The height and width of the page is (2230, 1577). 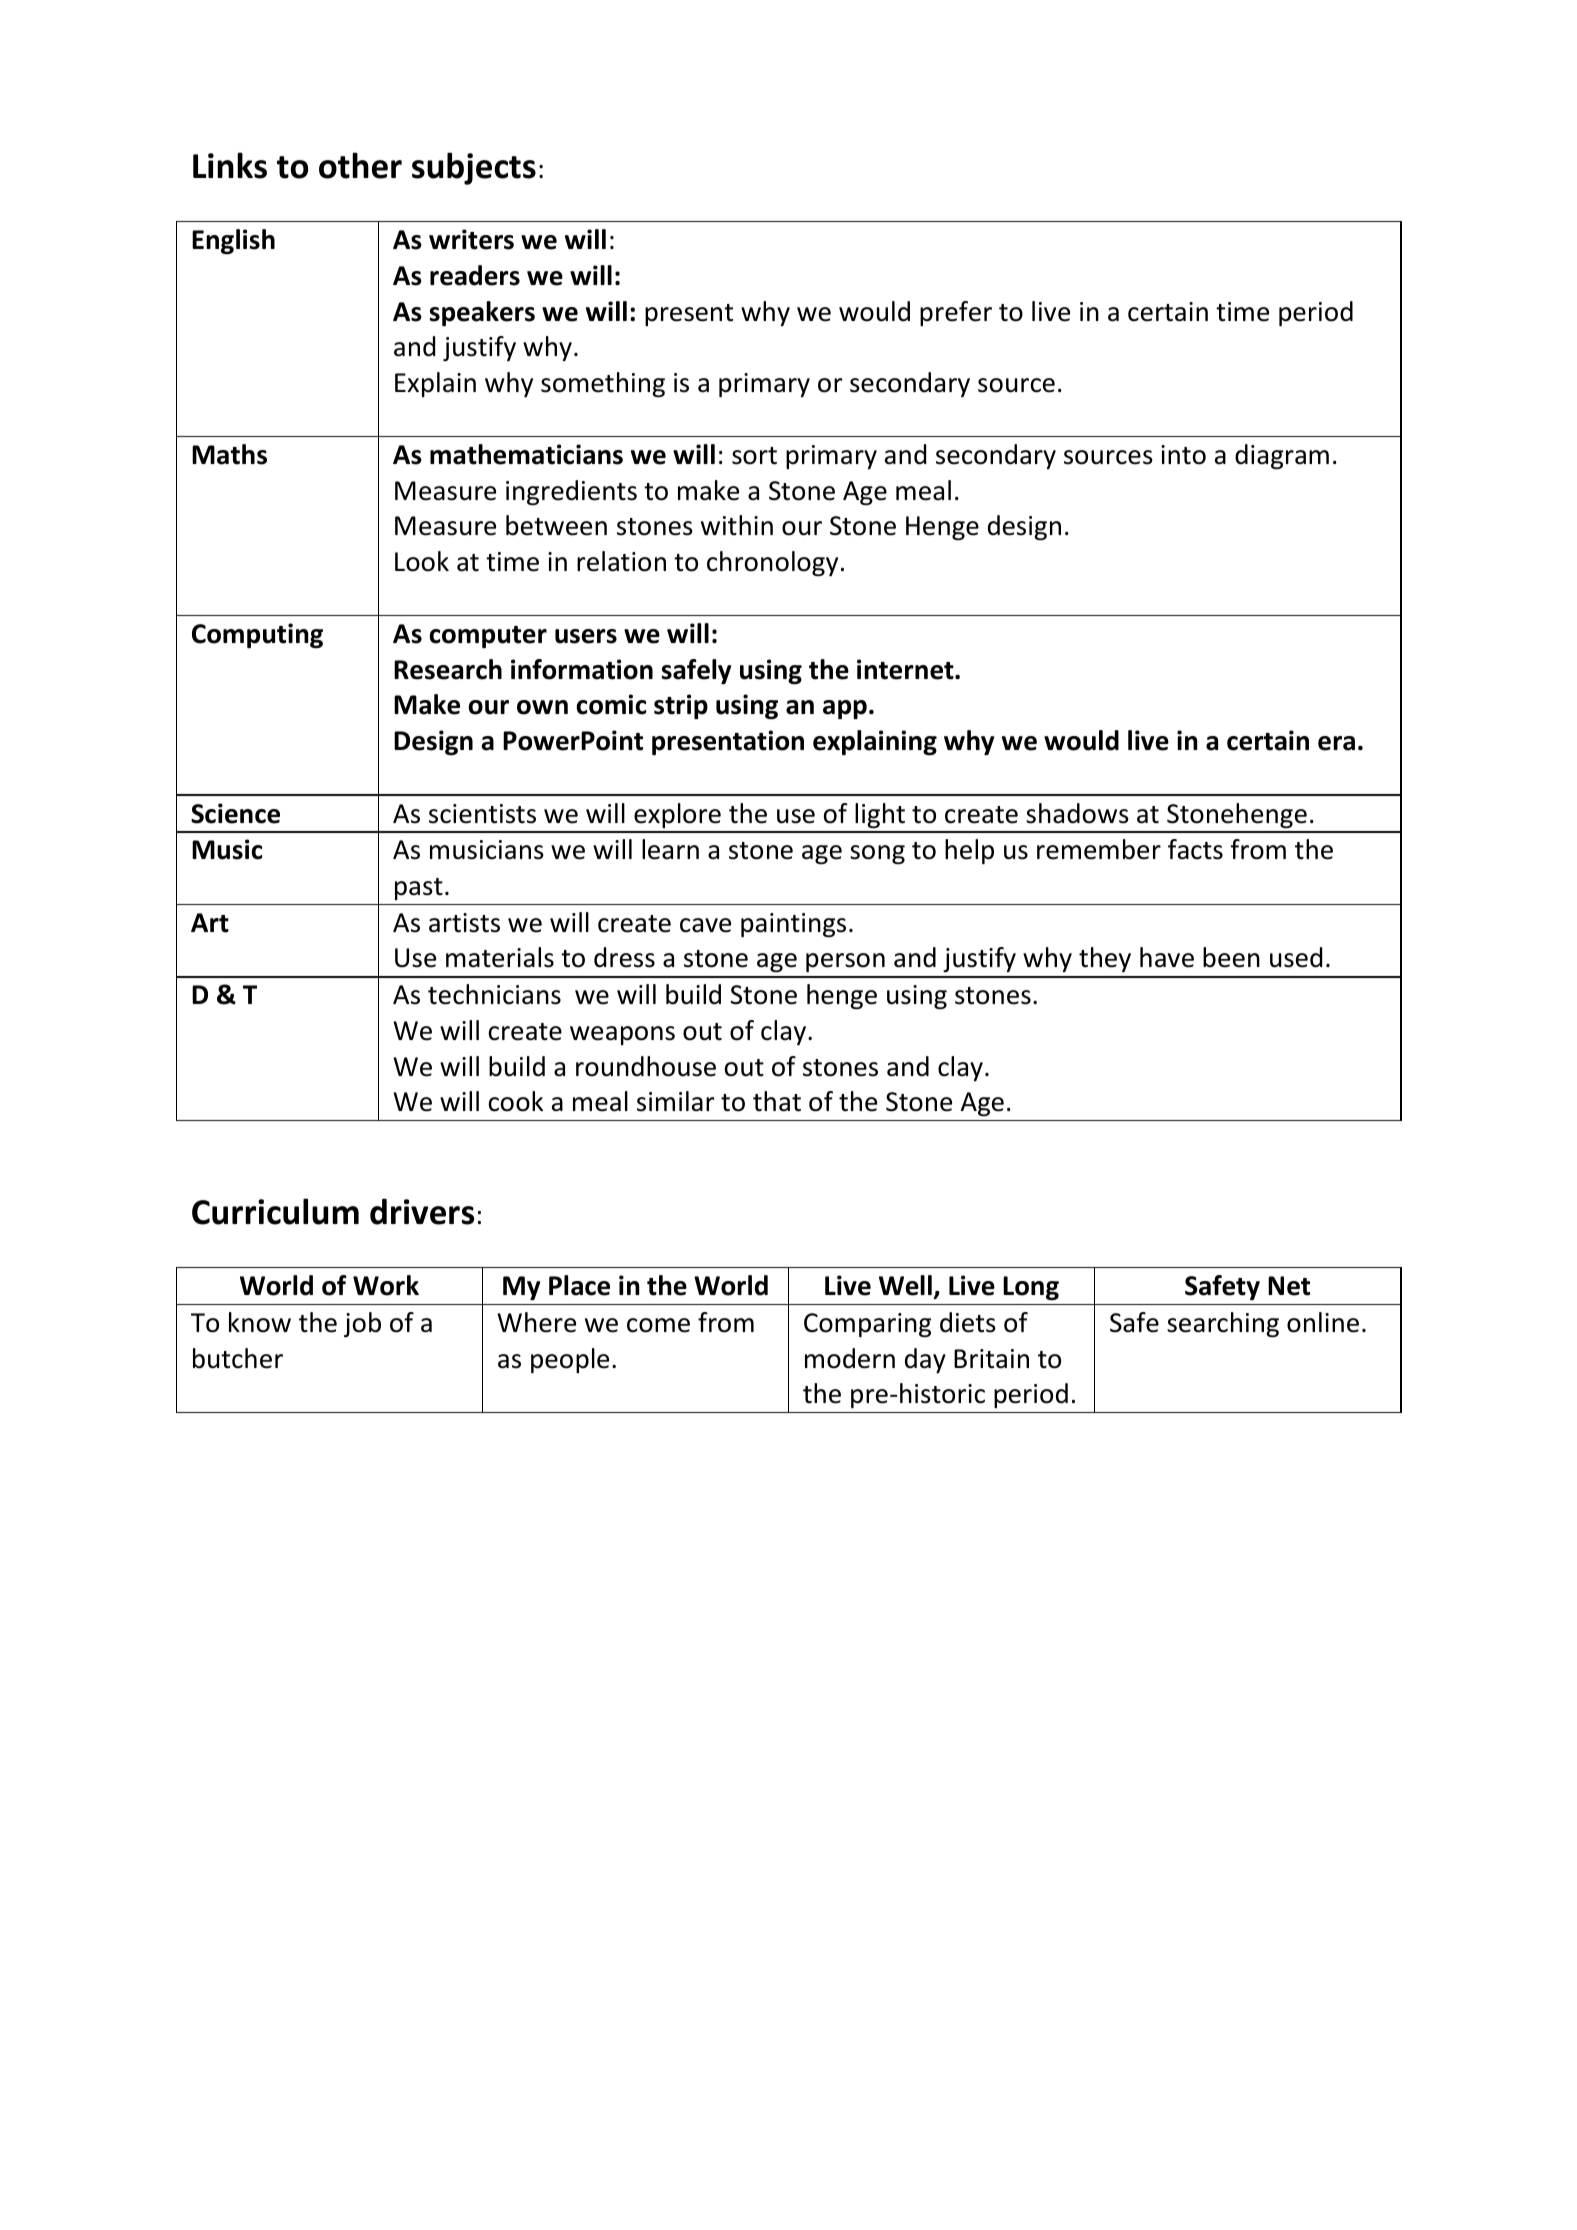 I want to click on scientists, so click(x=482, y=814).
